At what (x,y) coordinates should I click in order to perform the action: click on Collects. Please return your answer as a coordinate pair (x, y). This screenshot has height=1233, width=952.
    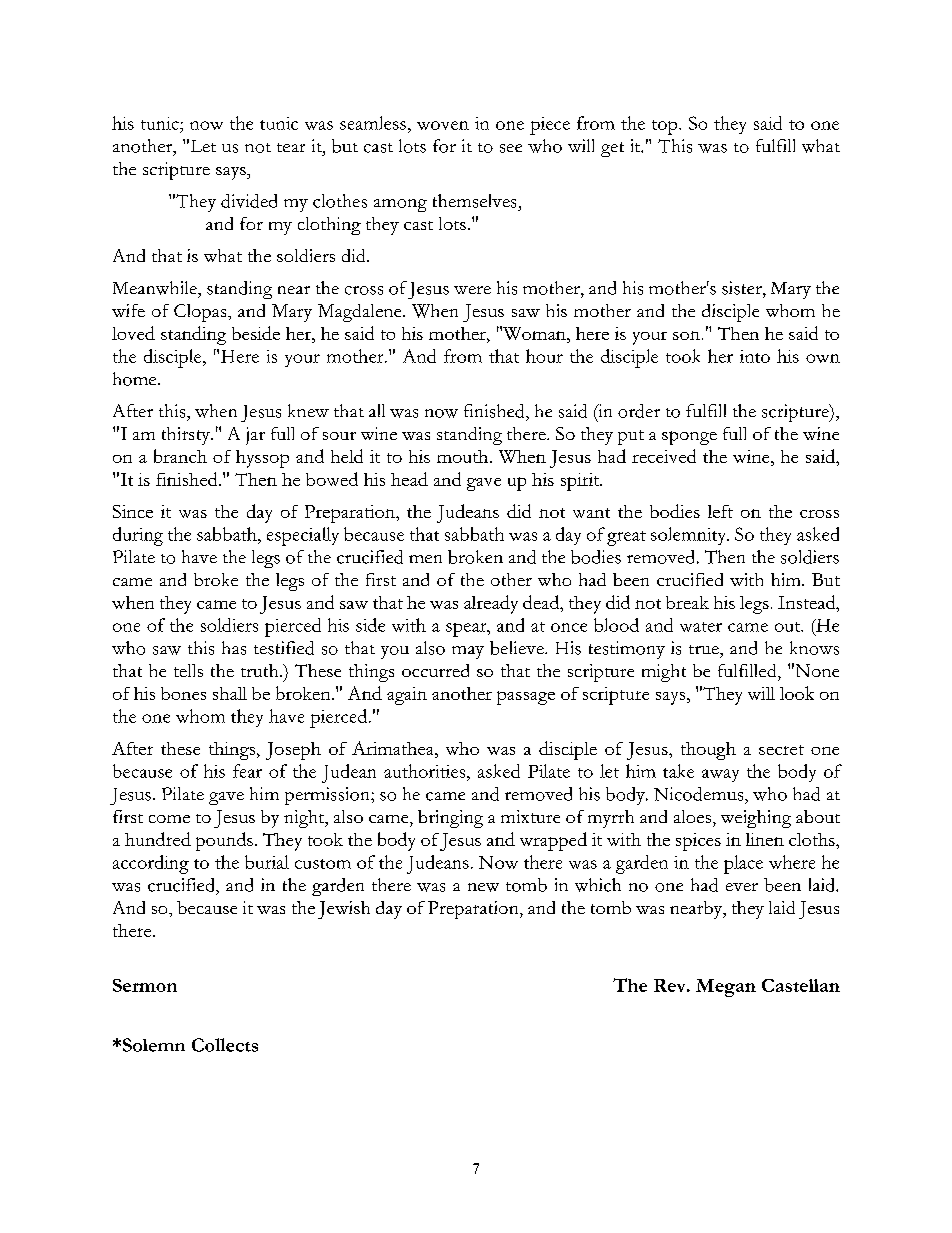
    Looking at the image, I should click on (225, 1045).
